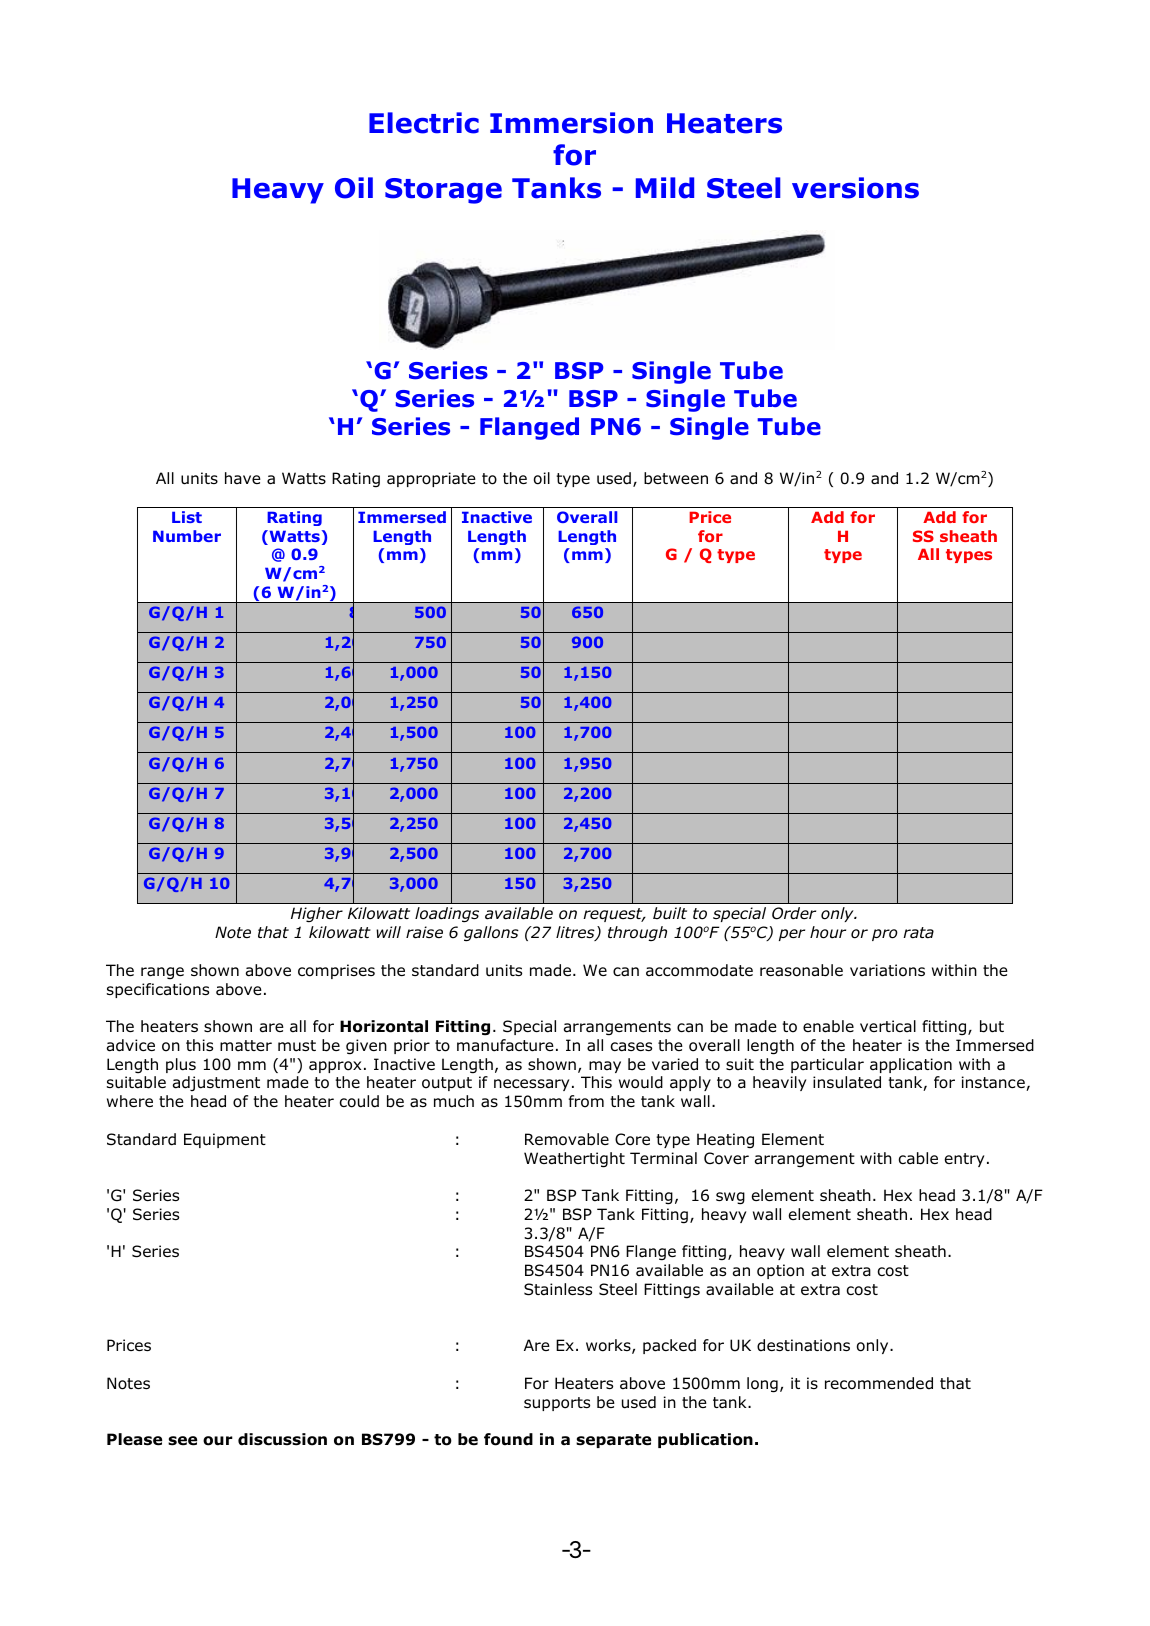  Describe the element at coordinates (443, 191) in the document. I see `Storage` at that location.
